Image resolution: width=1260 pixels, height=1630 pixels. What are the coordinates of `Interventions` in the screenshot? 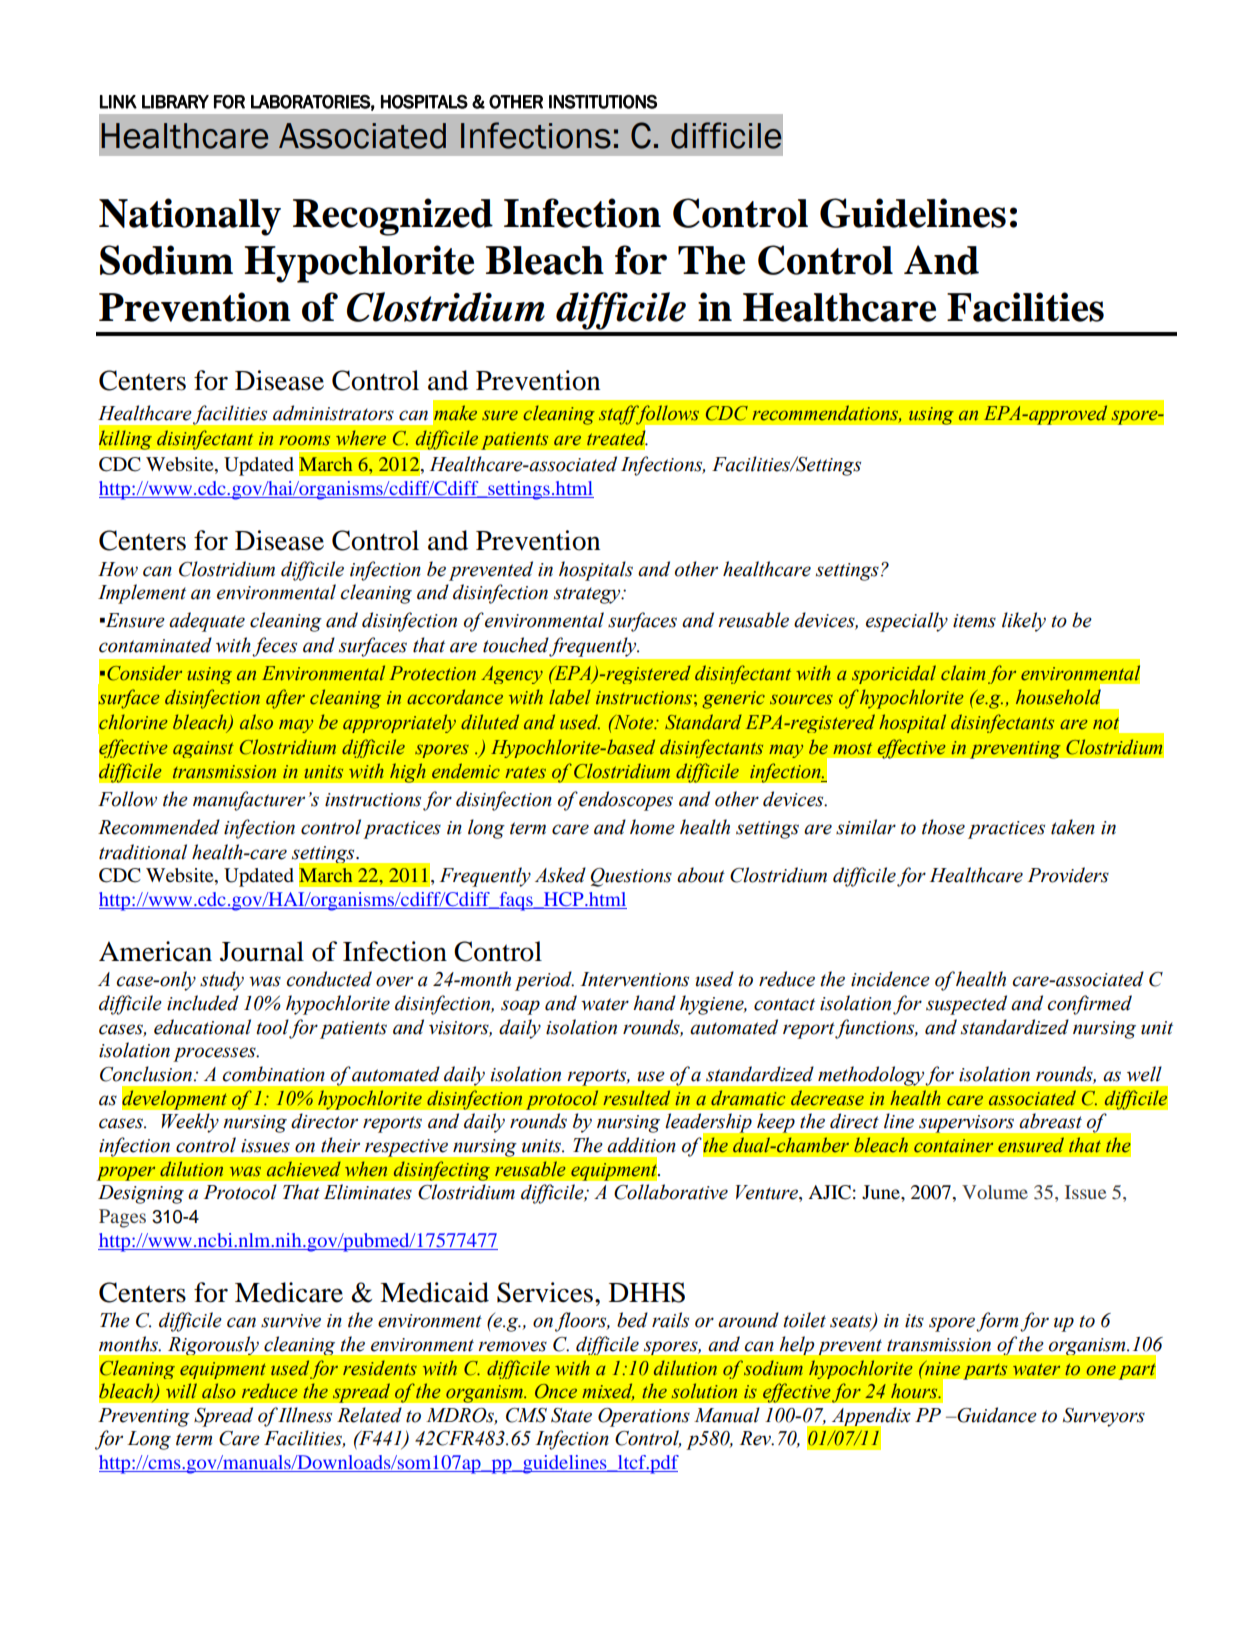 It's located at (634, 979).
